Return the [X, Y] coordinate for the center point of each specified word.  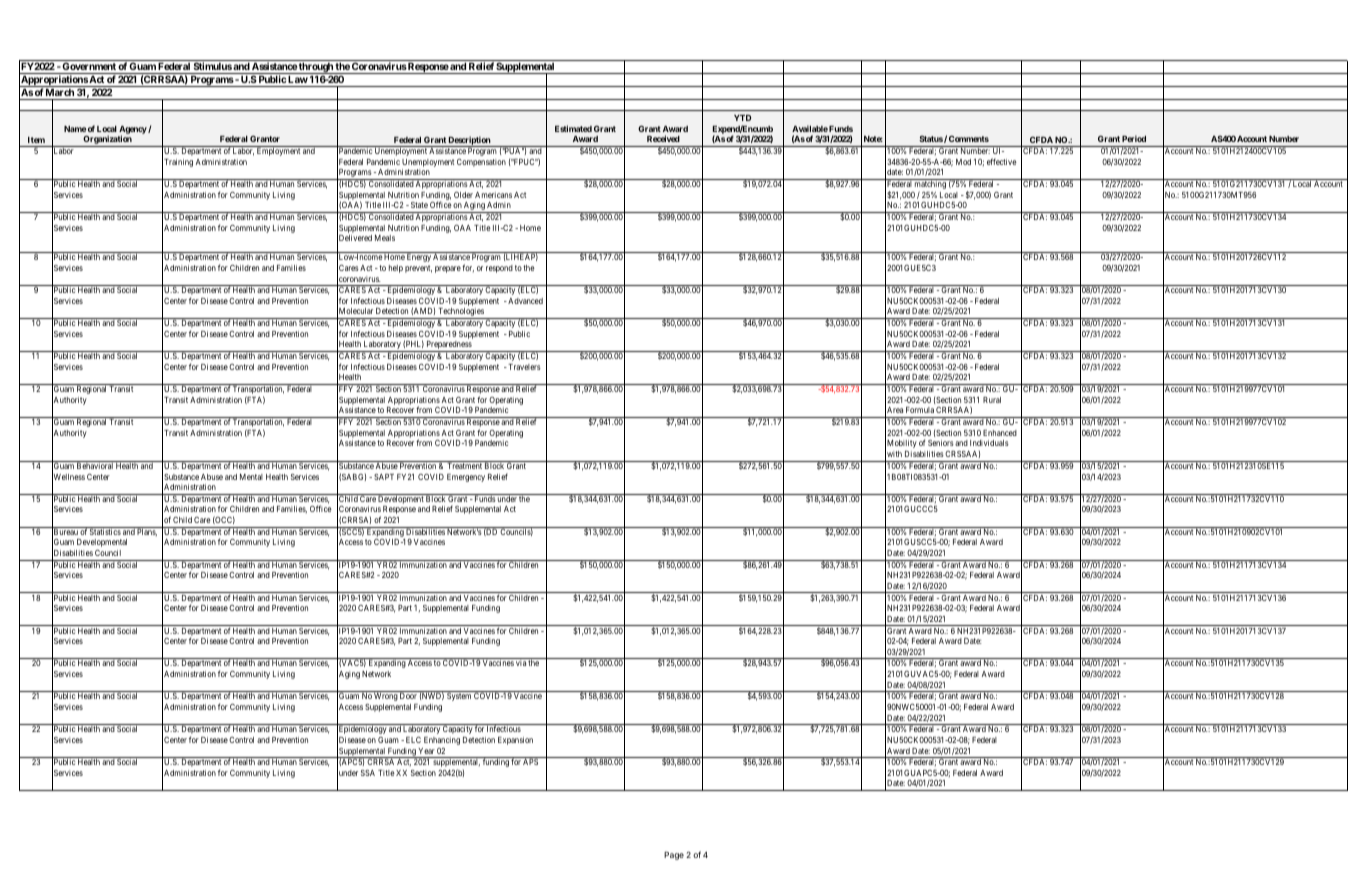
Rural [992, 400]
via [521, 663]
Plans [147, 531]
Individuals [989, 443]
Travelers [523, 367]
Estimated [573, 128]
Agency [133, 131]
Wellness [68, 477]
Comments [969, 139]
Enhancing [442, 741]
